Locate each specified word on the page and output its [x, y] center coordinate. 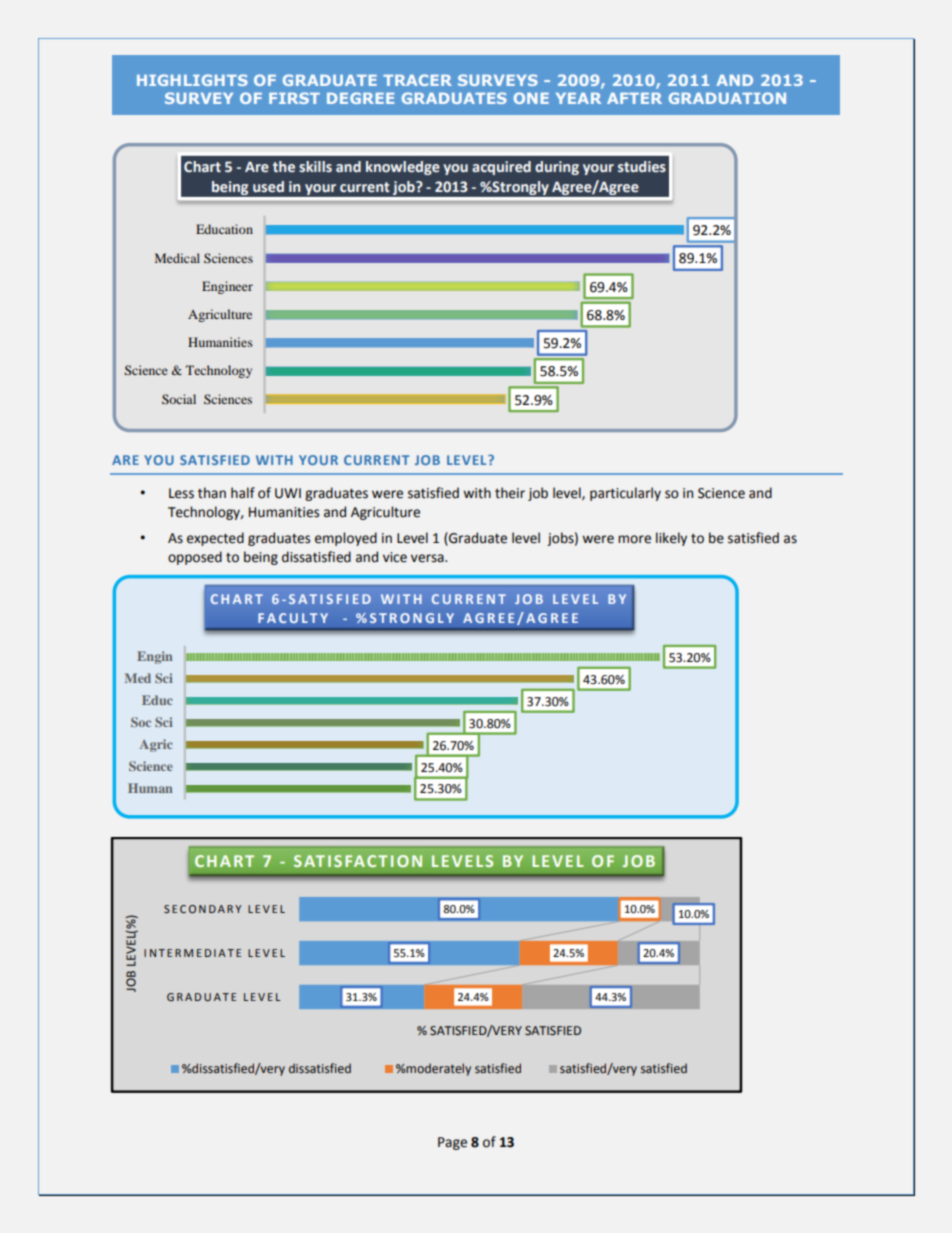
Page [452, 1143]
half [243, 493]
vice [395, 557]
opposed [195, 558]
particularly [625, 494]
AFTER [634, 98]
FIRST [294, 98]
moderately [438, 1069]
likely [671, 539]
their [510, 493]
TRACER [417, 80]
